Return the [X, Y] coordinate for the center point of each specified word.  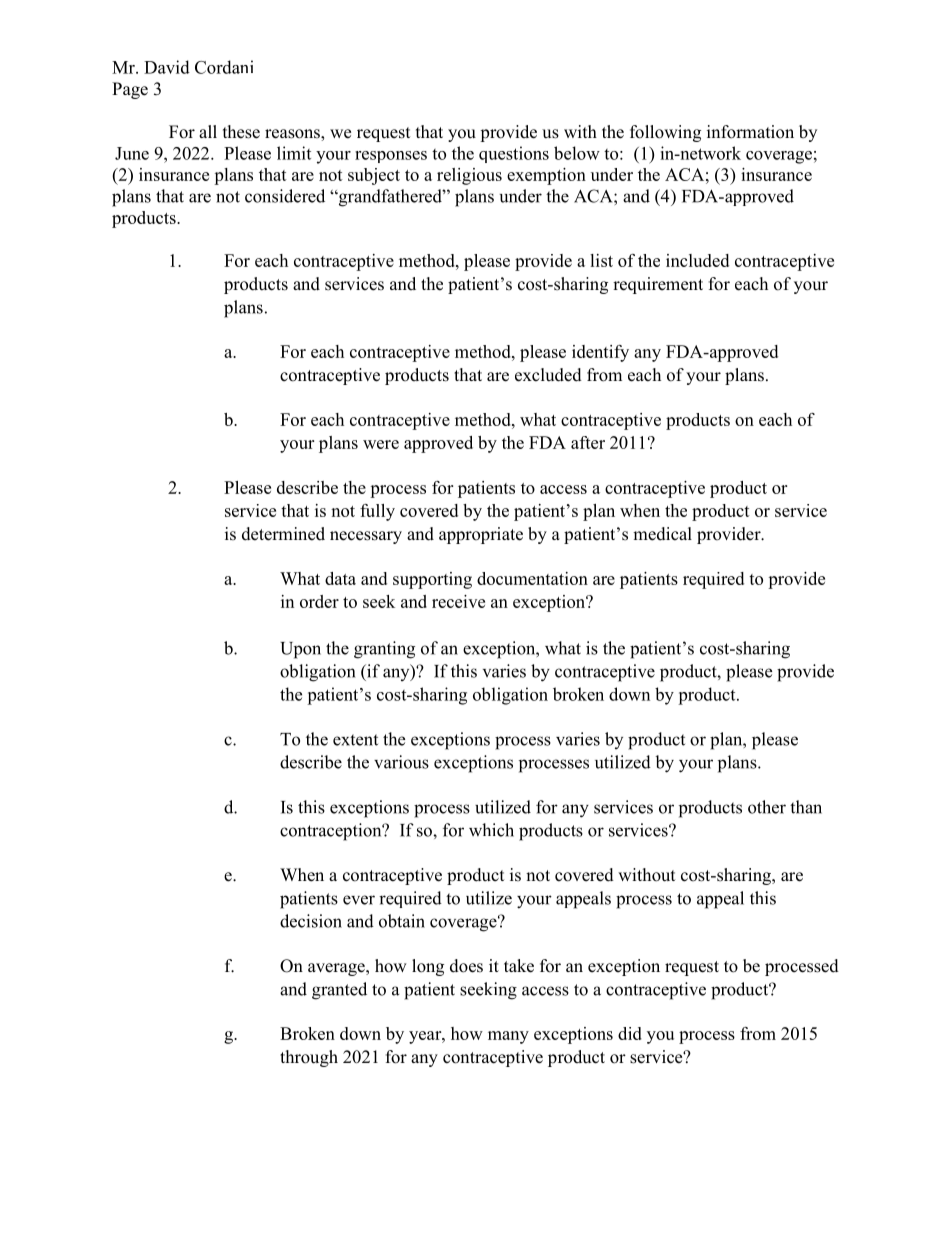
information [750, 132]
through [309, 1058]
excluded [548, 375]
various [401, 762]
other [767, 807]
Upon [300, 650]
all [208, 131]
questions [514, 154]
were [381, 444]
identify [600, 353]
